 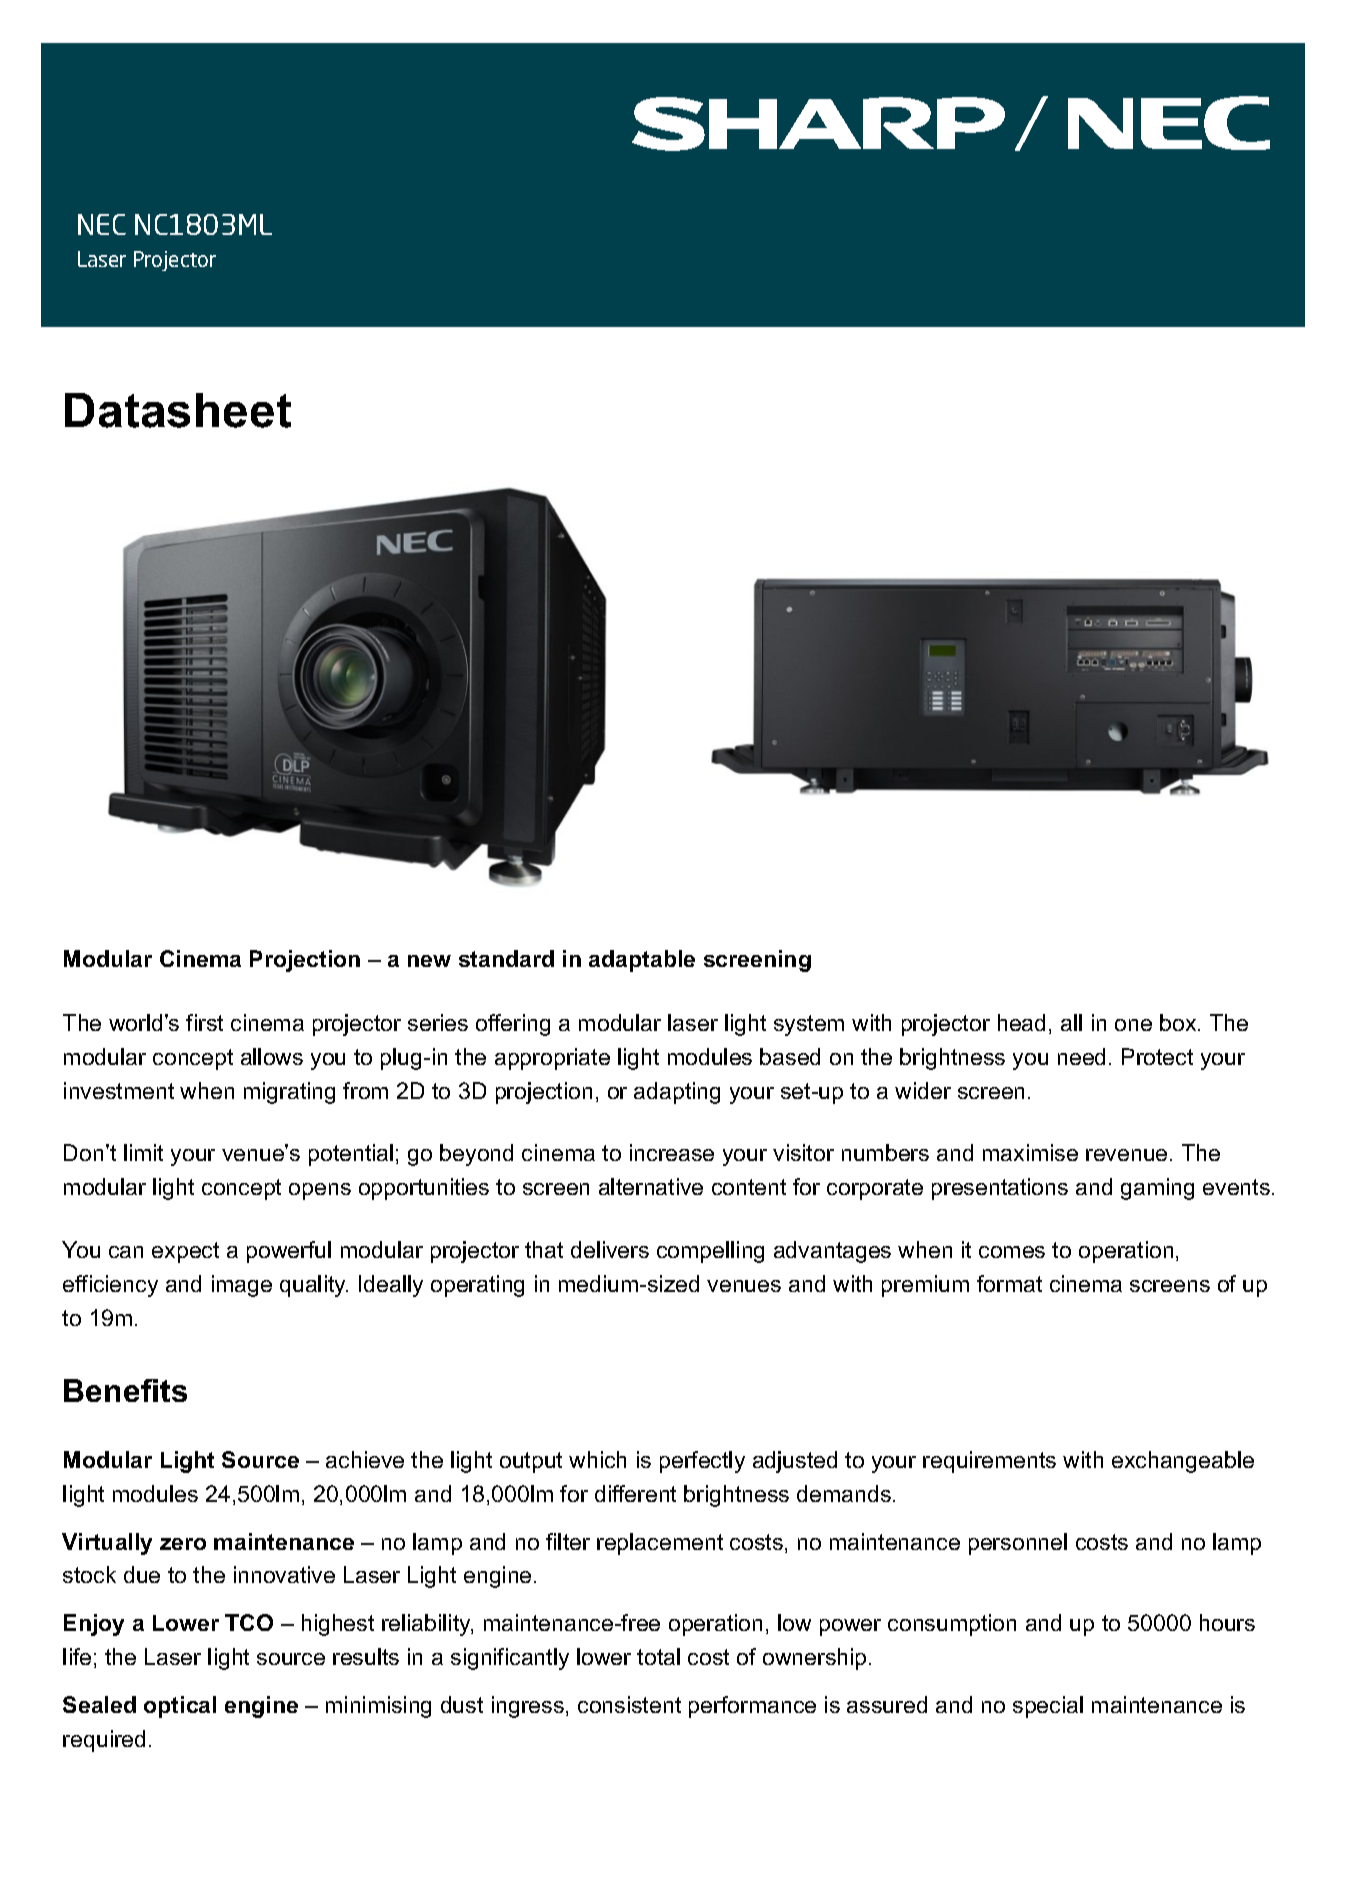 I want to click on adaptable, so click(x=642, y=961).
